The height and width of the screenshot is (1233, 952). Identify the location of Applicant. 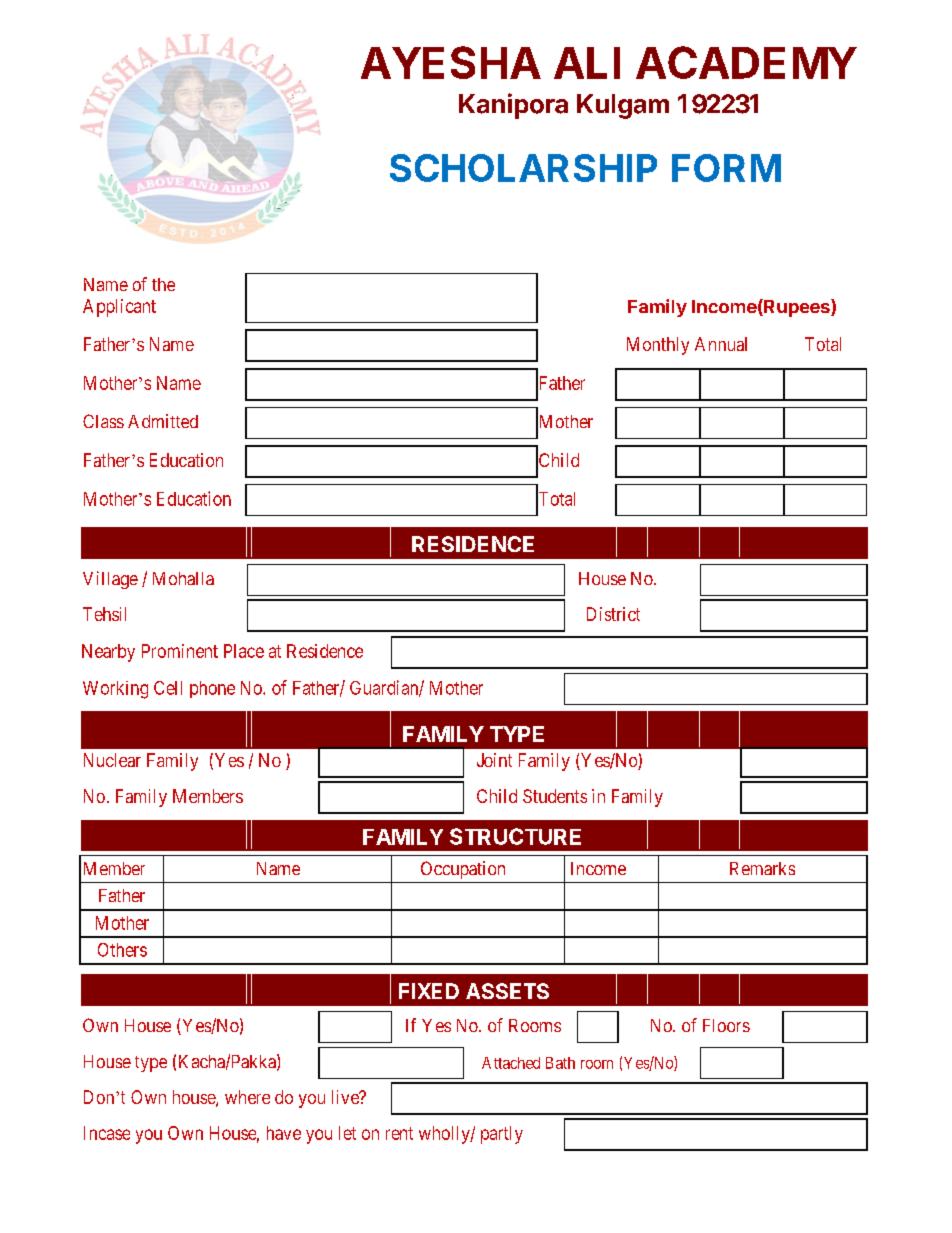
(119, 308).
